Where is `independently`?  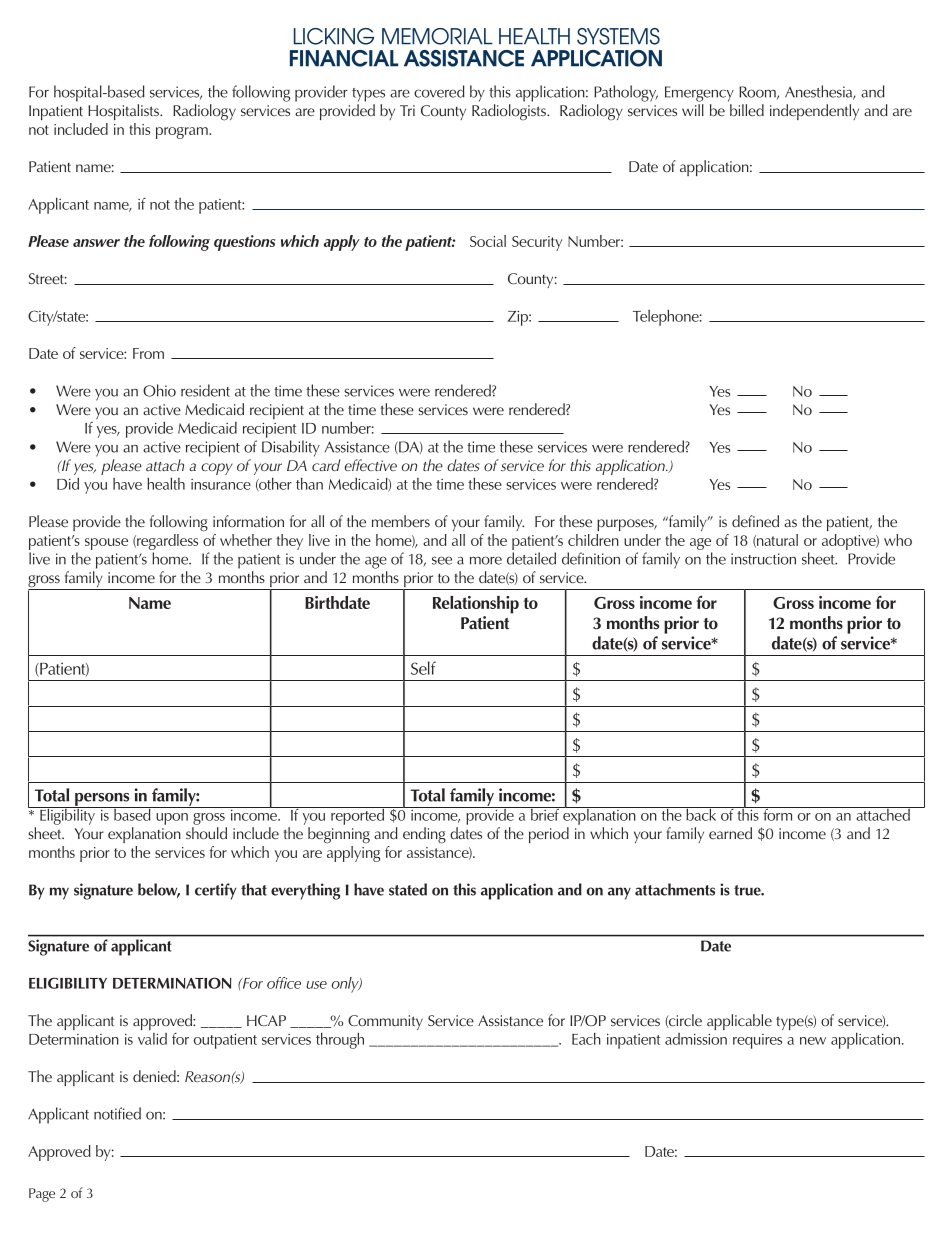 independently is located at coordinates (814, 112).
